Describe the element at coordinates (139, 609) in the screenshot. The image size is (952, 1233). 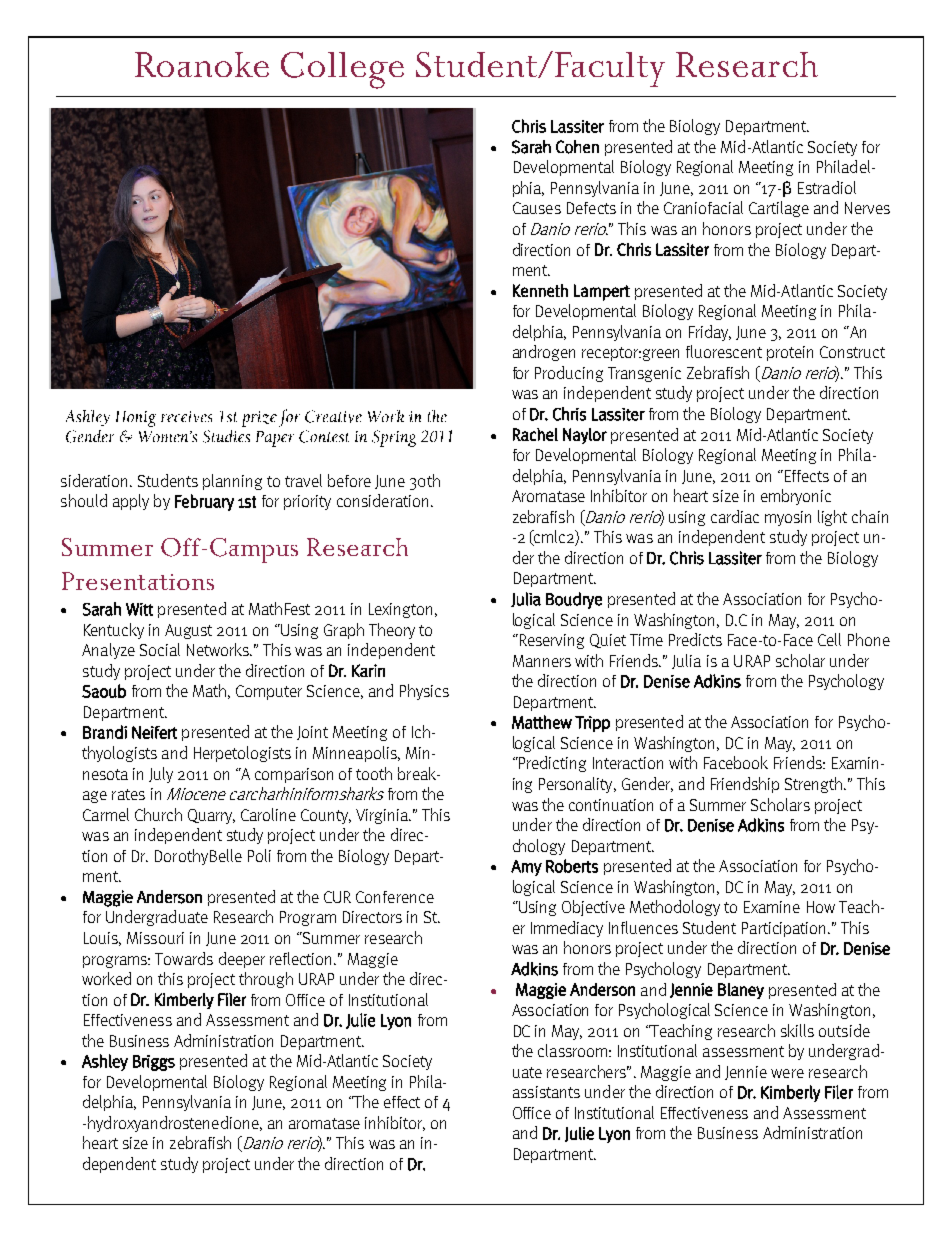
I see `Witt` at that location.
